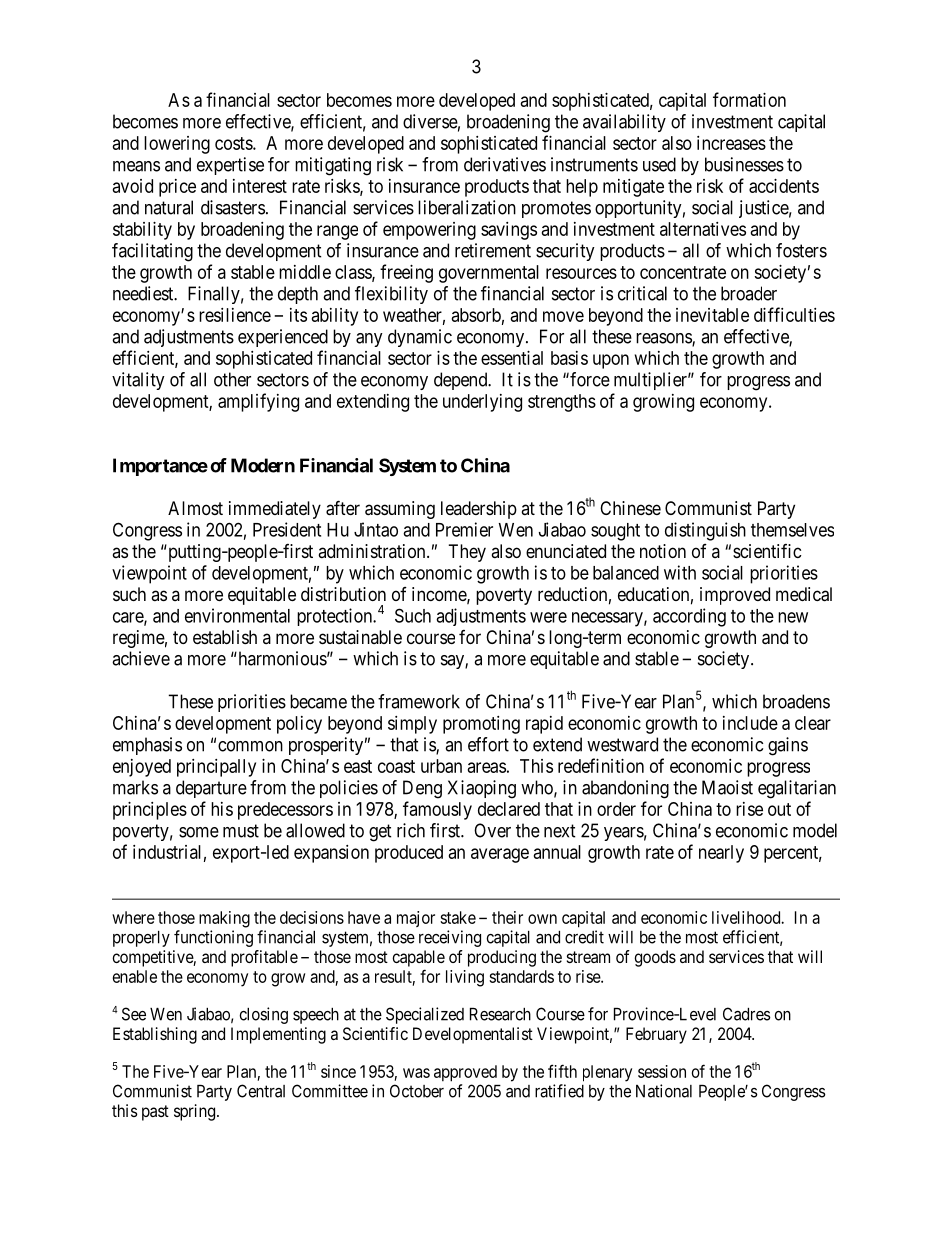 The width and height of the document is (952, 1233). I want to click on distinguish, so click(705, 531).
